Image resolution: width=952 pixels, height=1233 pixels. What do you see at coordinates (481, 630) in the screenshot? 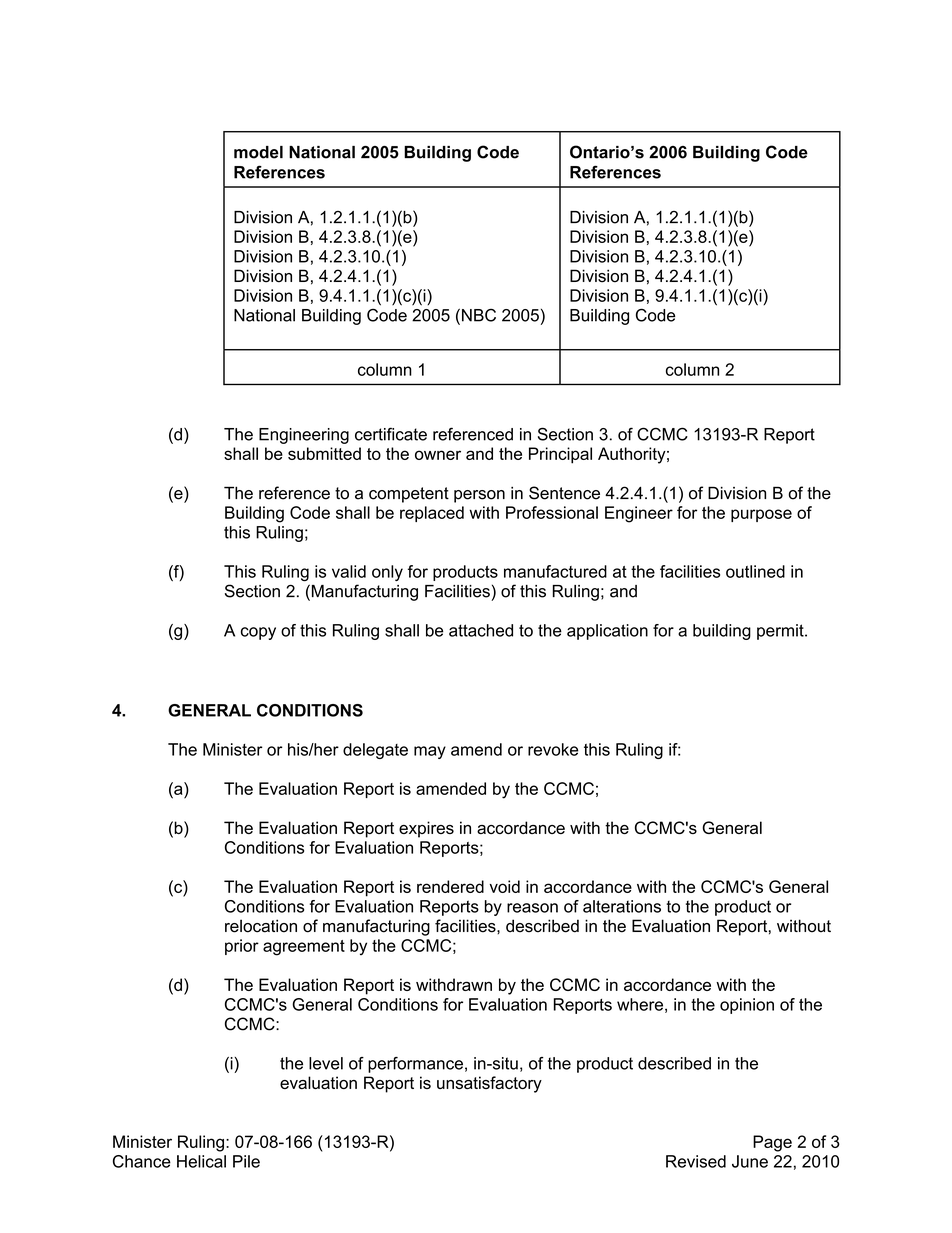
I see `attached` at bounding box center [481, 630].
